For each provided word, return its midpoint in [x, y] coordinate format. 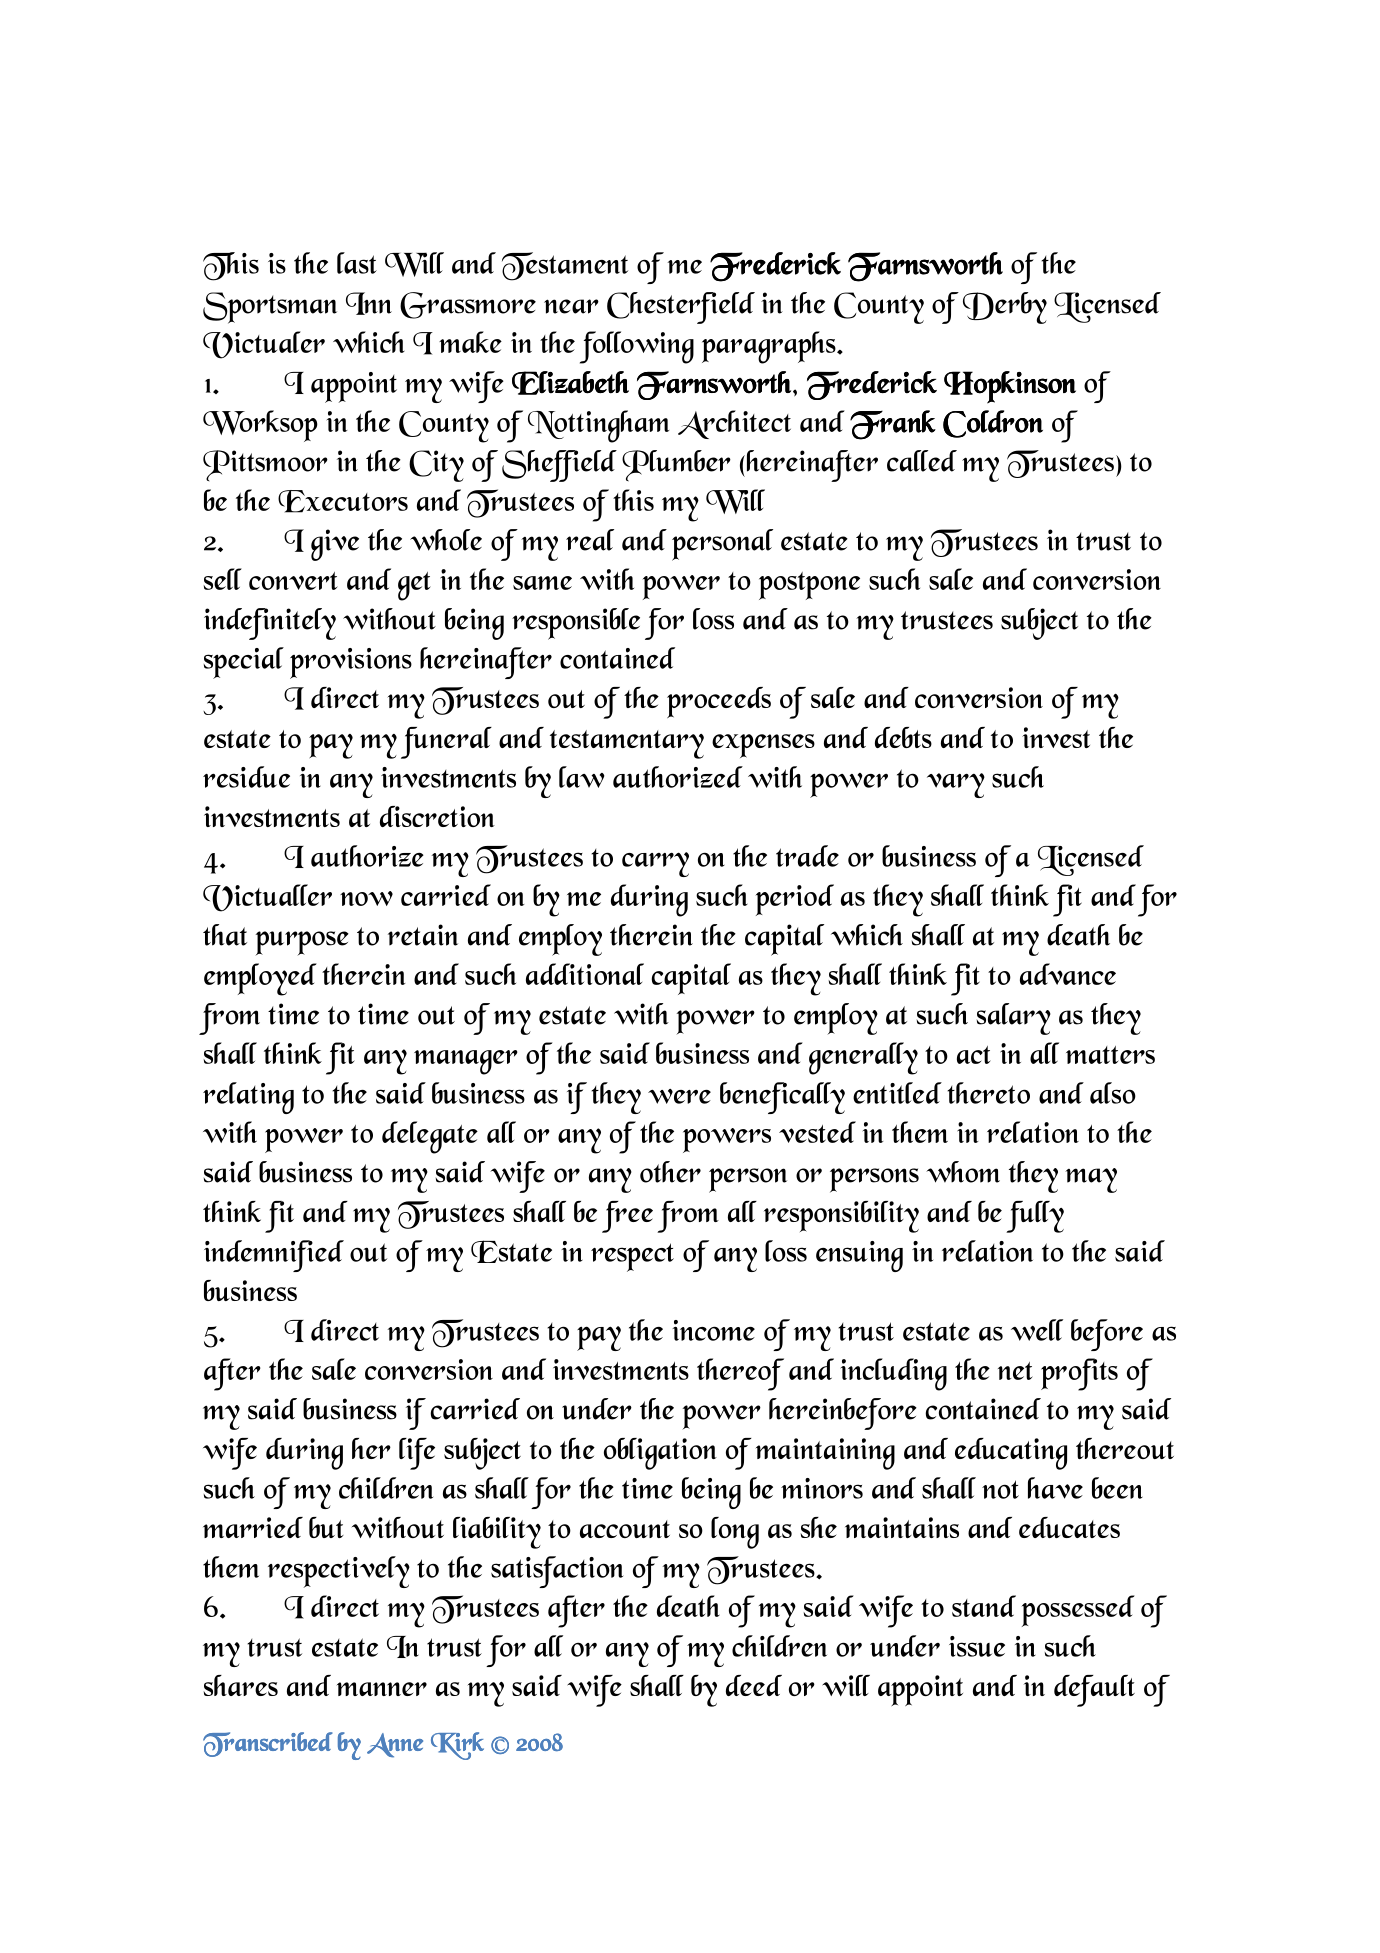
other [670, 1172]
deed [754, 1685]
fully [1035, 1217]
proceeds [719, 702]
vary [956, 785]
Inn [369, 303]
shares [240, 1685]
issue [977, 1646]
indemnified [274, 1256]
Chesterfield [681, 308]
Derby [1005, 308]
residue [246, 777]
